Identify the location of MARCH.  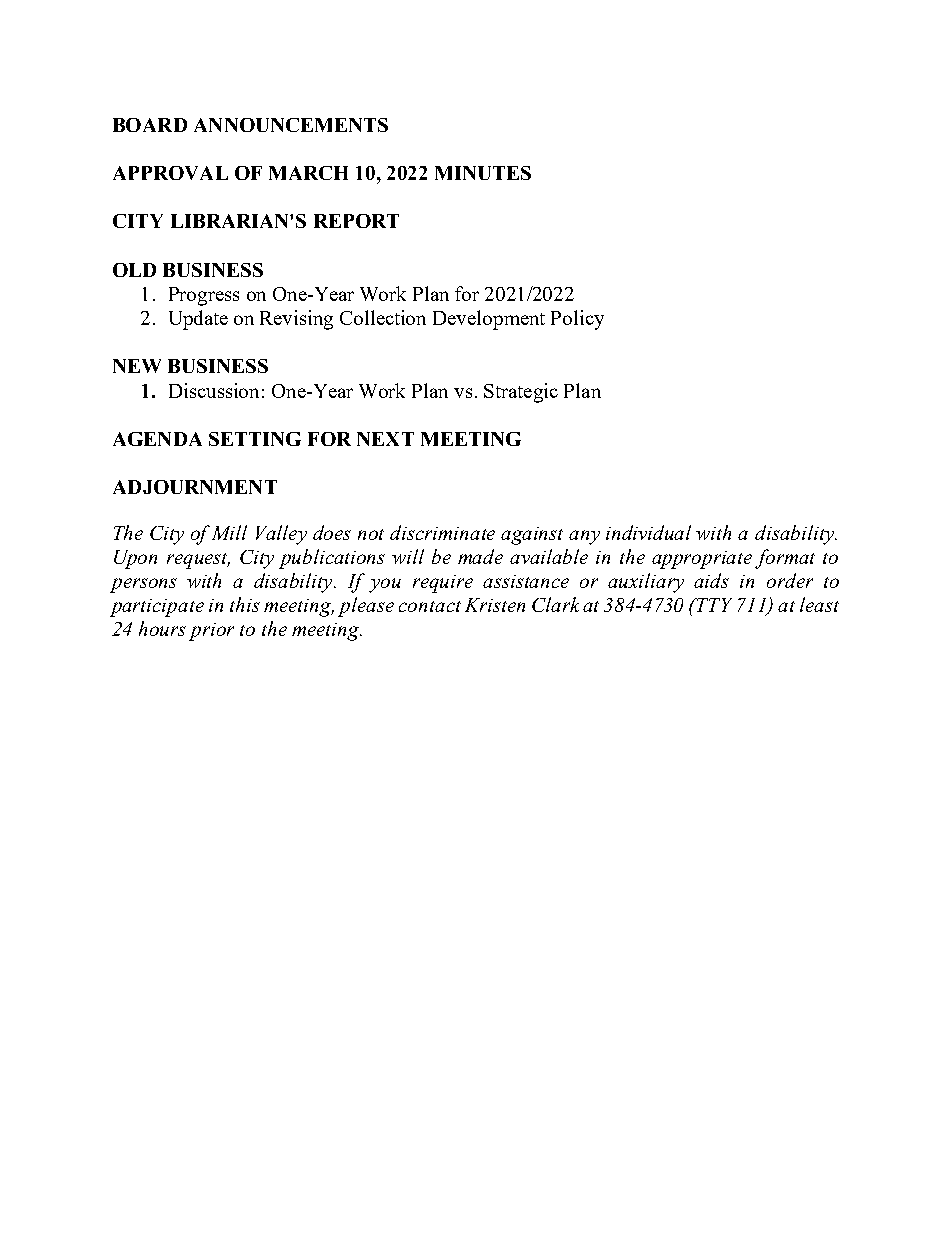
(308, 173).
